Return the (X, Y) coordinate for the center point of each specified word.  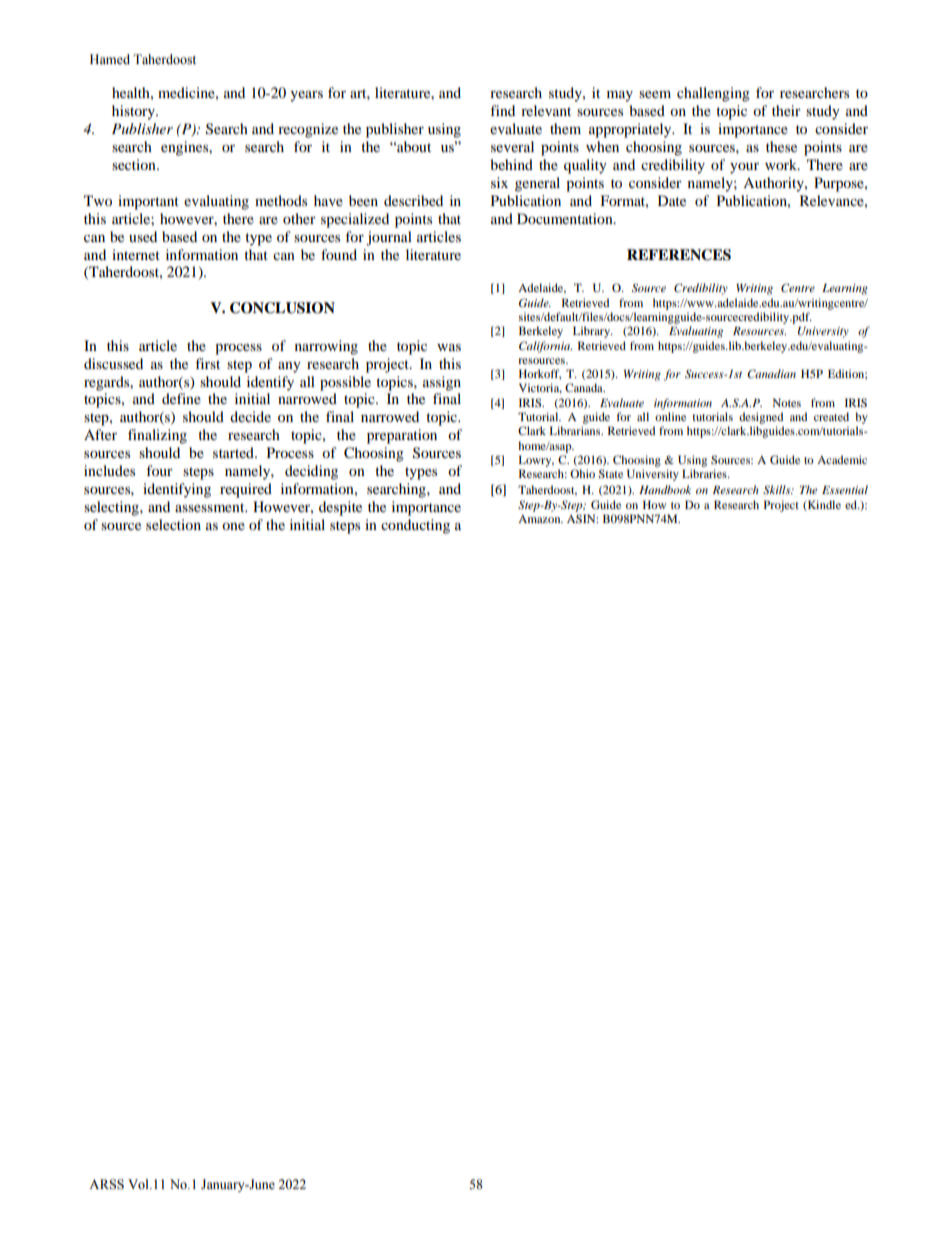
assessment (211, 507)
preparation (402, 436)
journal (389, 238)
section (135, 164)
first (207, 363)
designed (761, 418)
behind (511, 164)
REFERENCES (679, 255)
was (449, 347)
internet (136, 254)
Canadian (771, 373)
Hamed (110, 59)
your (744, 168)
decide (250, 416)
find (502, 110)
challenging (713, 94)
